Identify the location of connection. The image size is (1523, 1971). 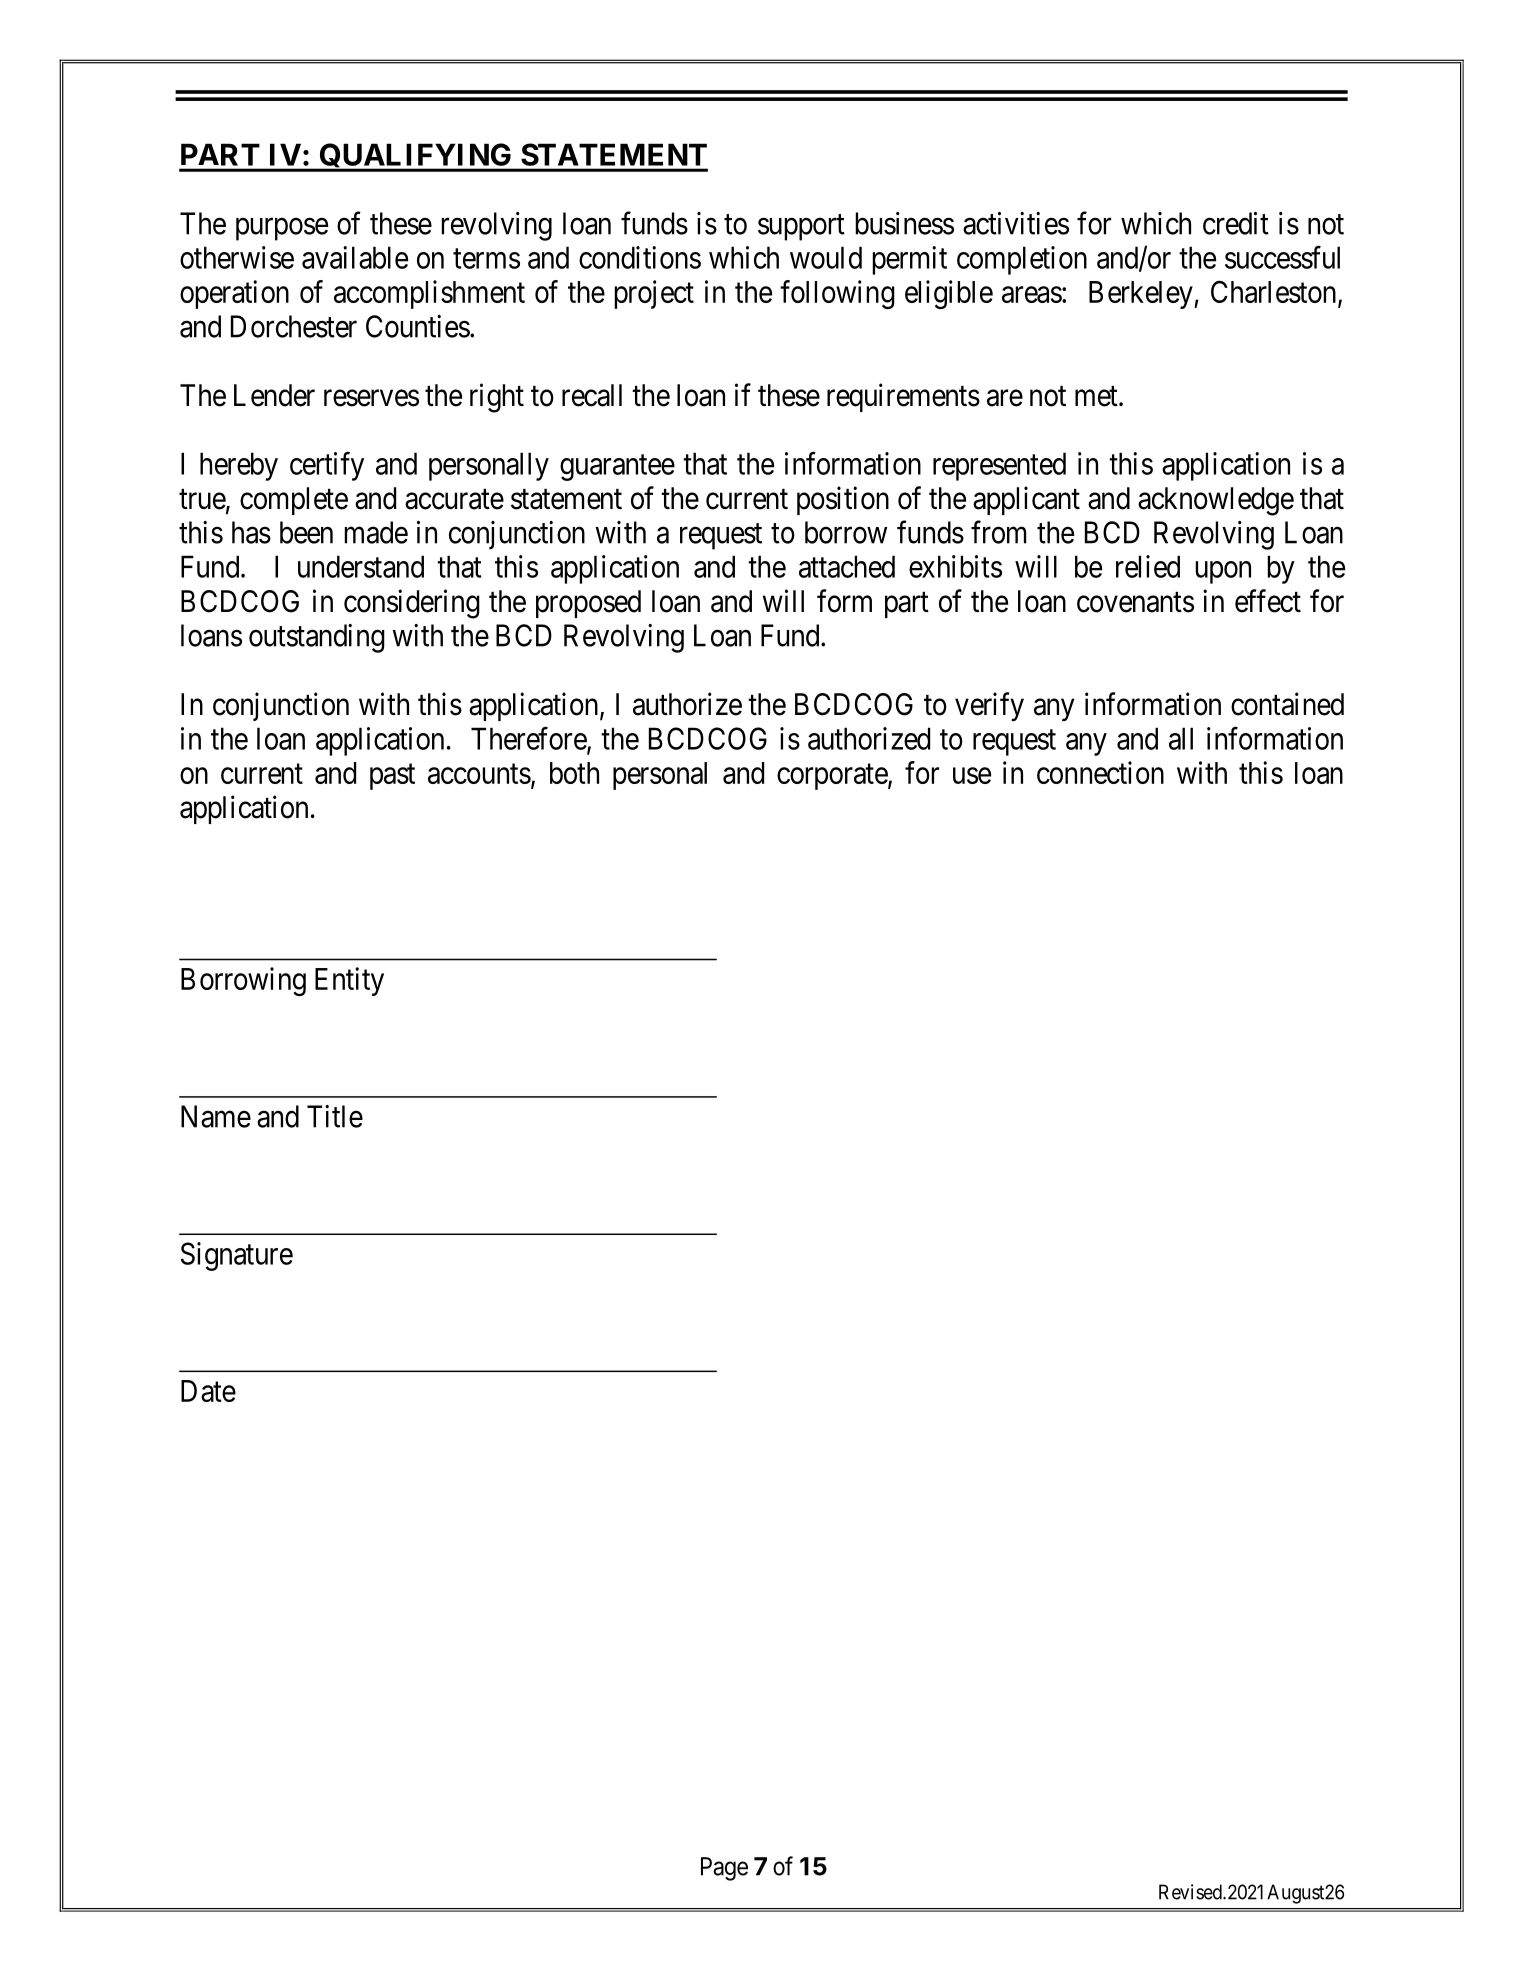
(1100, 772).
